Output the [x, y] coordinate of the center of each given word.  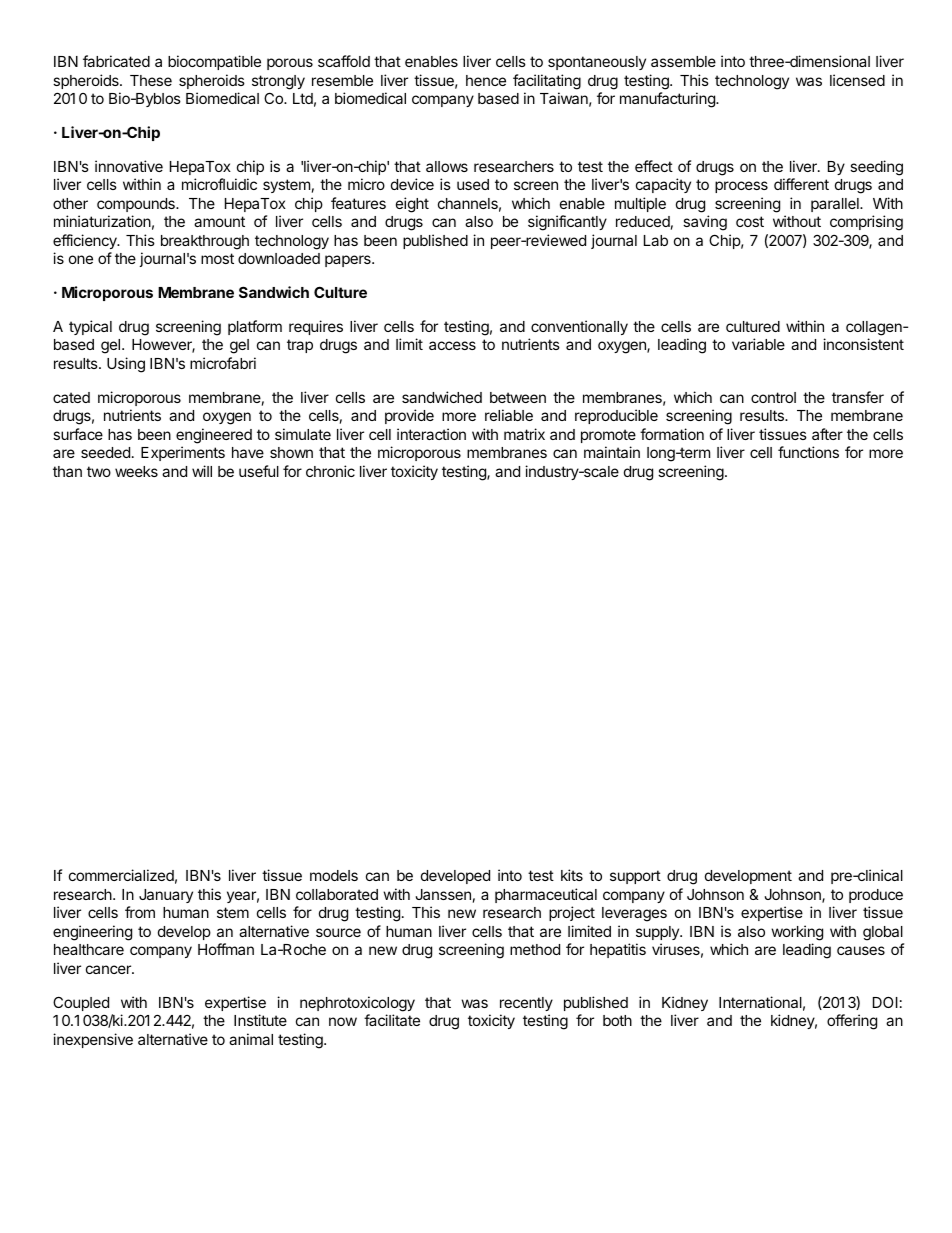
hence [486, 80]
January [166, 896]
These [151, 80]
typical [90, 327]
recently [526, 1004]
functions [808, 452]
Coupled [81, 1003]
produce [876, 896]
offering [852, 1022]
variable [758, 344]
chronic [330, 471]
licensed [857, 80]
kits [572, 875]
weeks [136, 471]
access [452, 345]
